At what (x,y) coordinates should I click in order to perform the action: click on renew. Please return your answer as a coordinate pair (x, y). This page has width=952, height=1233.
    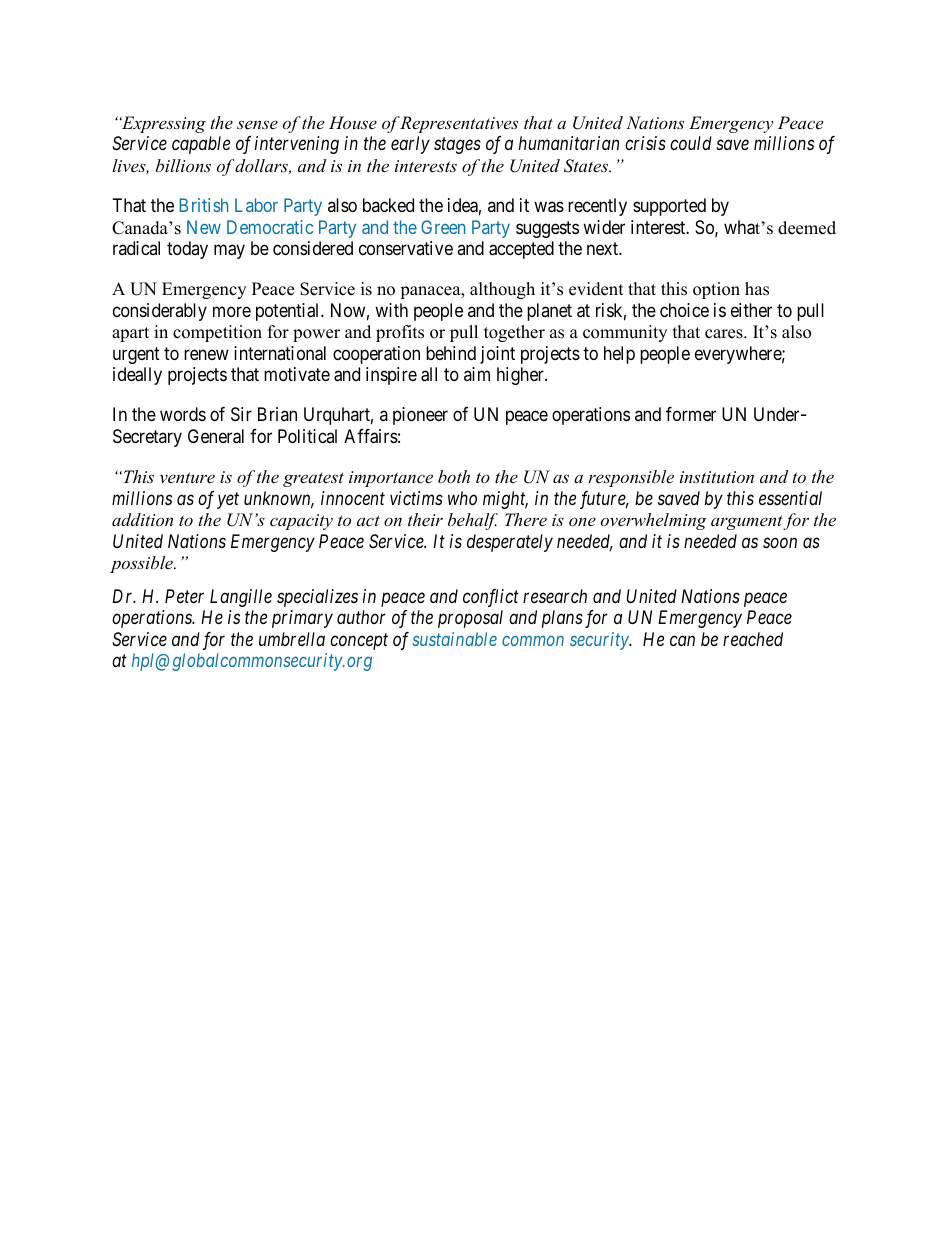
    Looking at the image, I should click on (206, 354).
